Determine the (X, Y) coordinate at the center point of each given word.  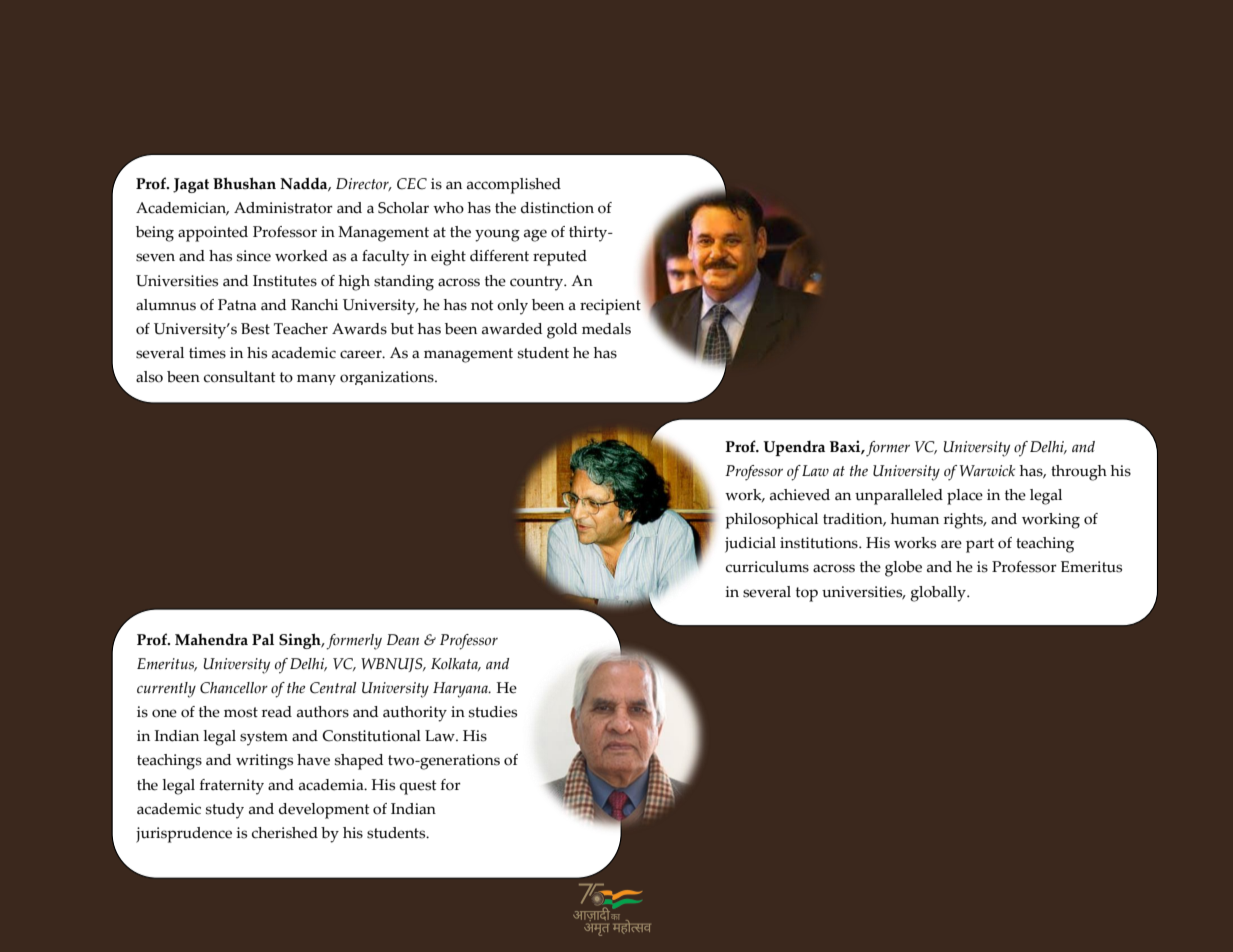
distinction (557, 208)
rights (965, 521)
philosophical (771, 521)
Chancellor (234, 688)
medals (606, 329)
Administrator (283, 208)
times (207, 353)
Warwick (987, 471)
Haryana (461, 690)
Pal (263, 639)
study (225, 811)
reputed (560, 258)
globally (939, 594)
